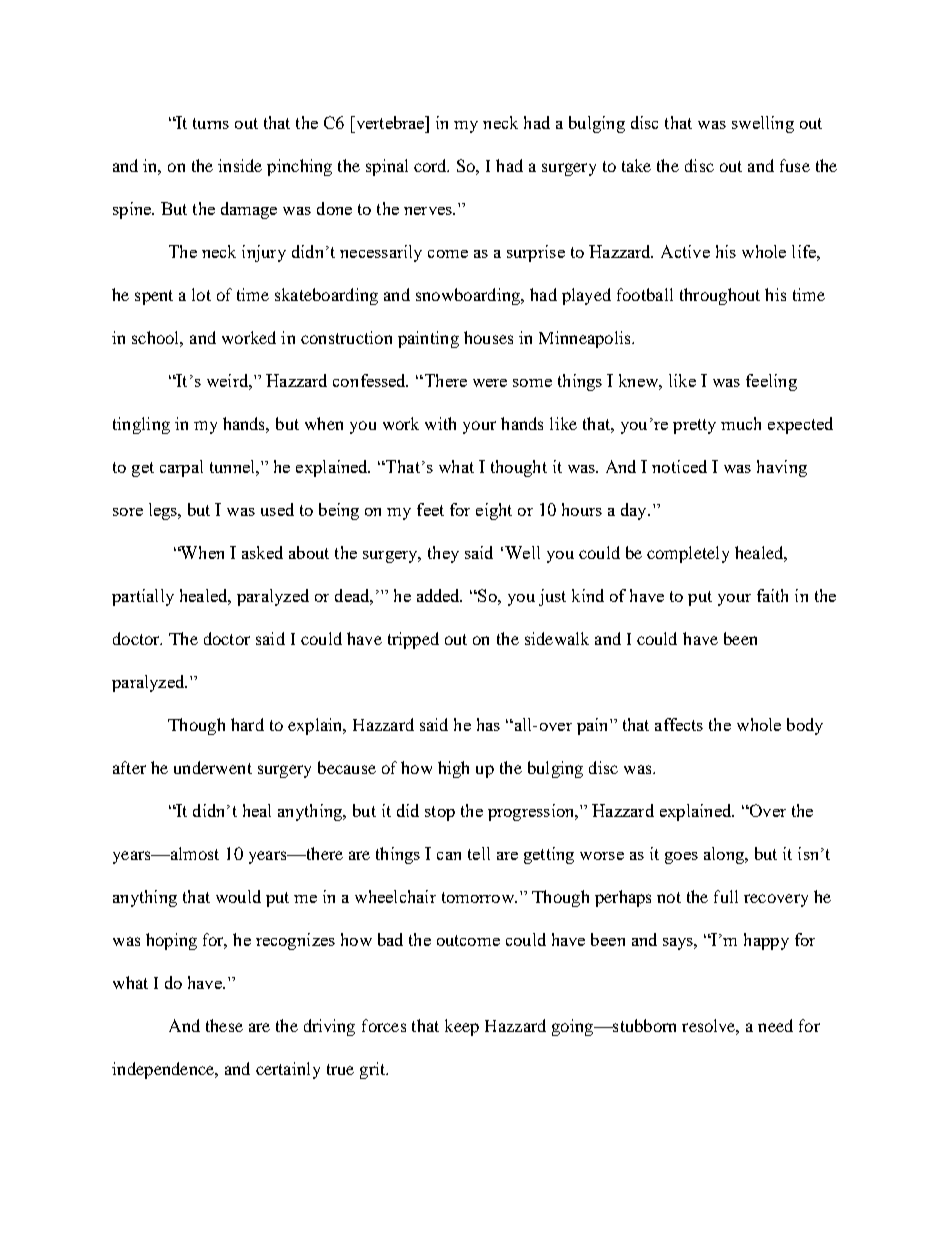 This page has width=952, height=1233. Describe the element at coordinates (431, 165) in the page. I see `cord` at that location.
